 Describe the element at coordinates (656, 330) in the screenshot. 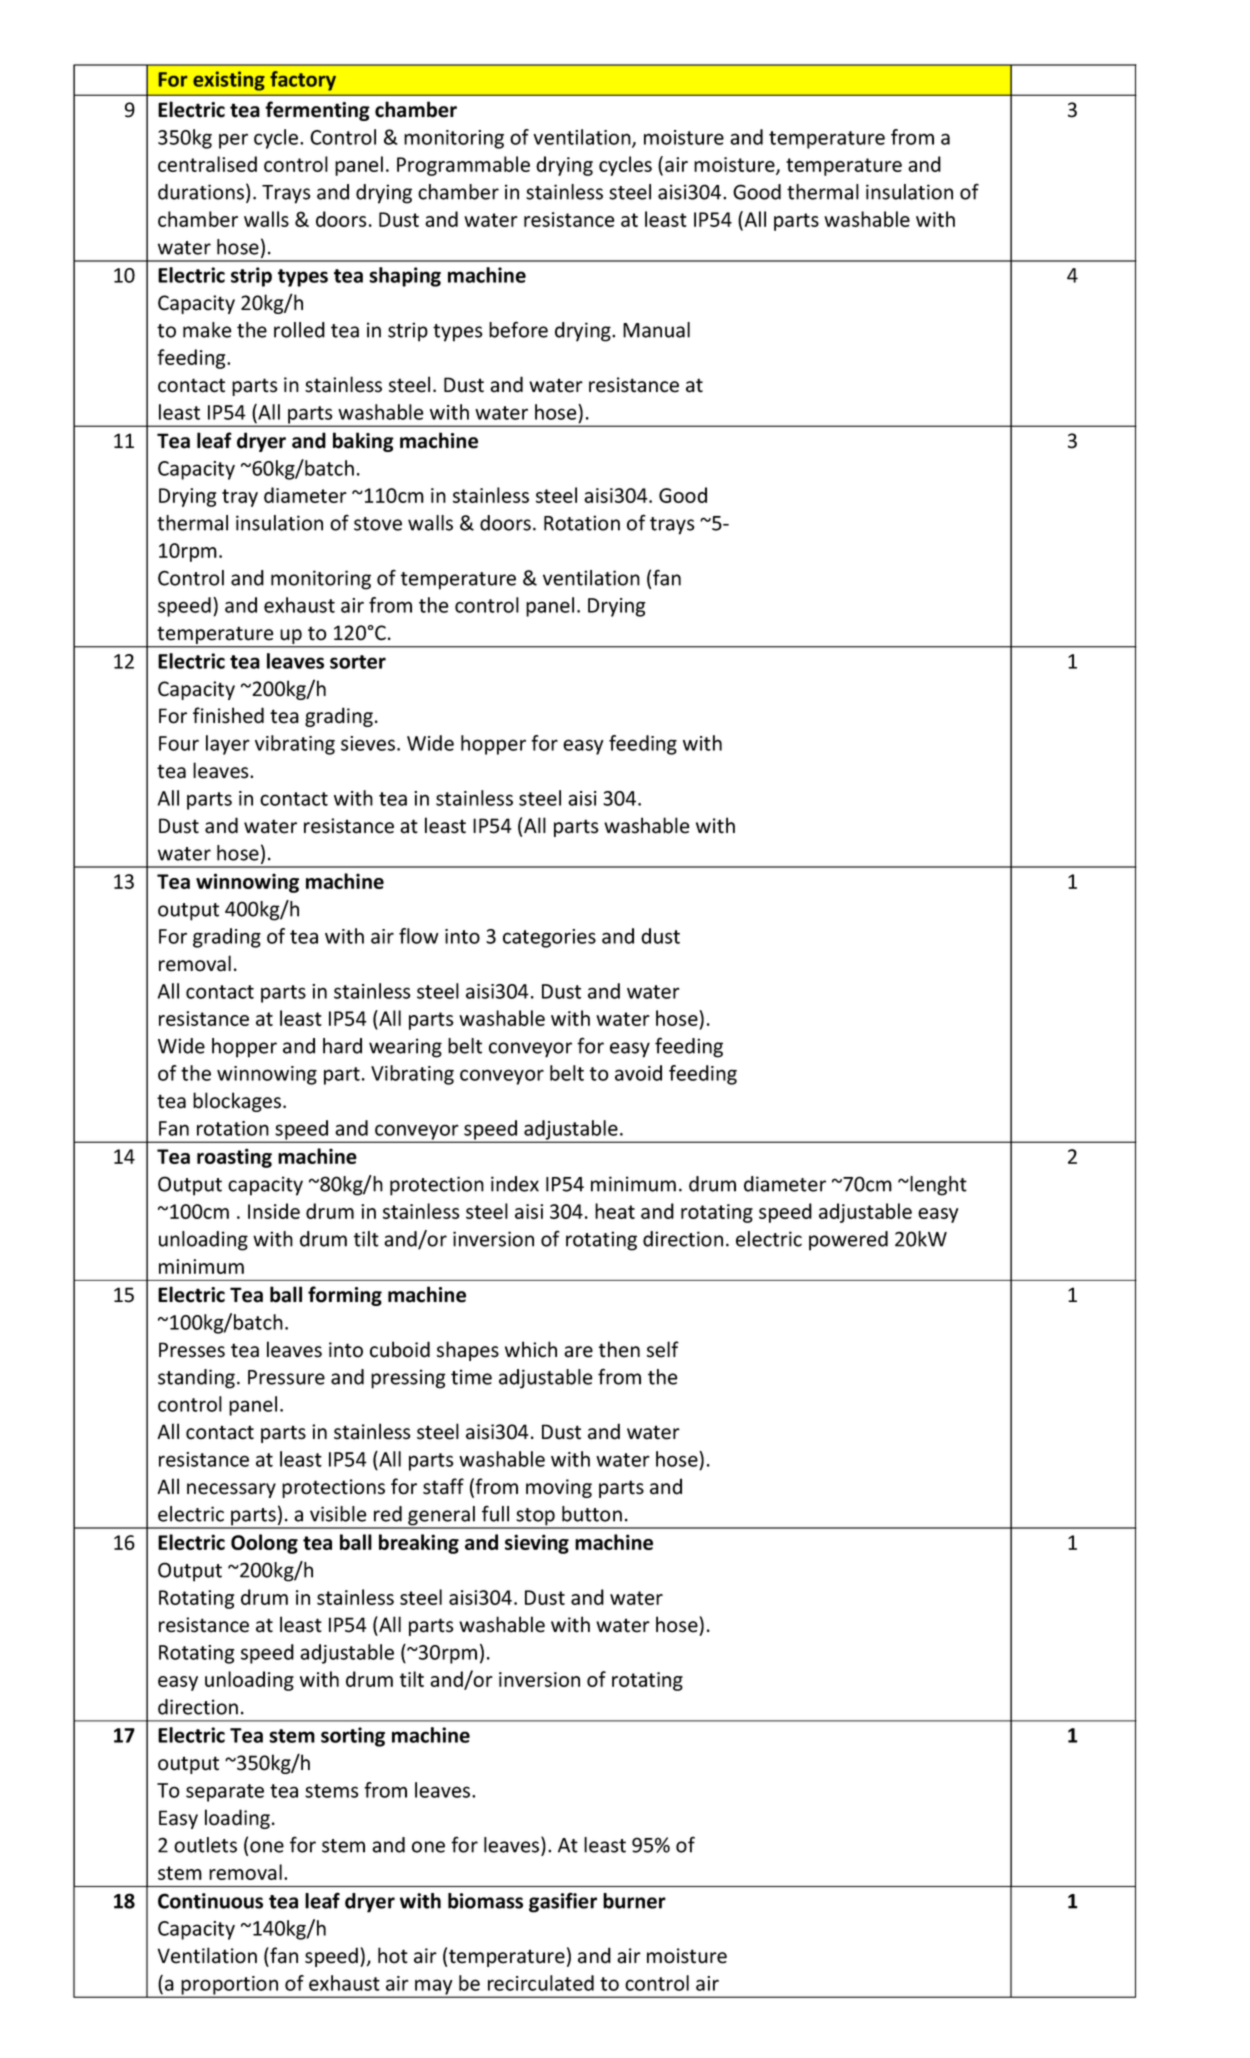

I see `Manual` at that location.
